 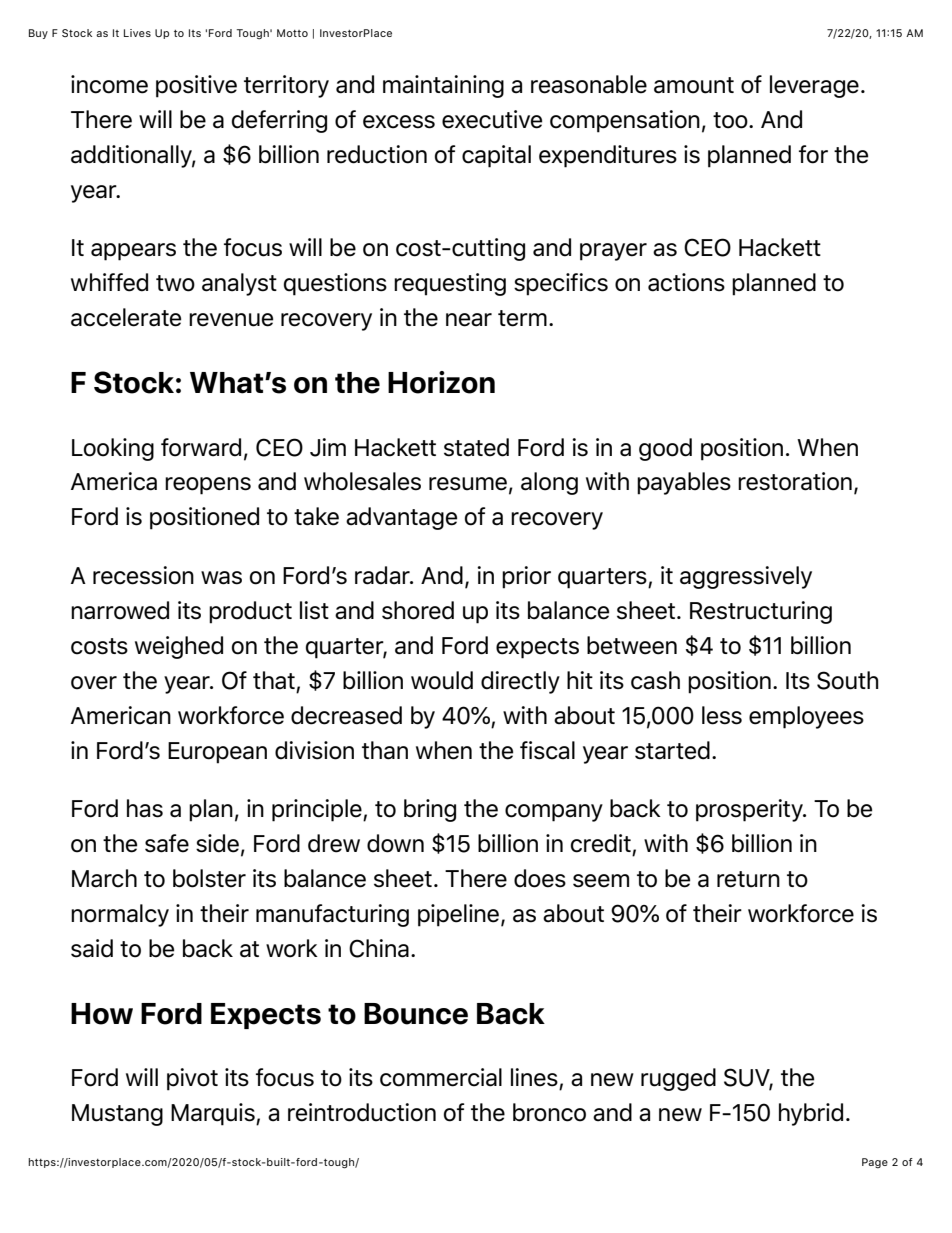 I want to click on shored, so click(x=418, y=610).
